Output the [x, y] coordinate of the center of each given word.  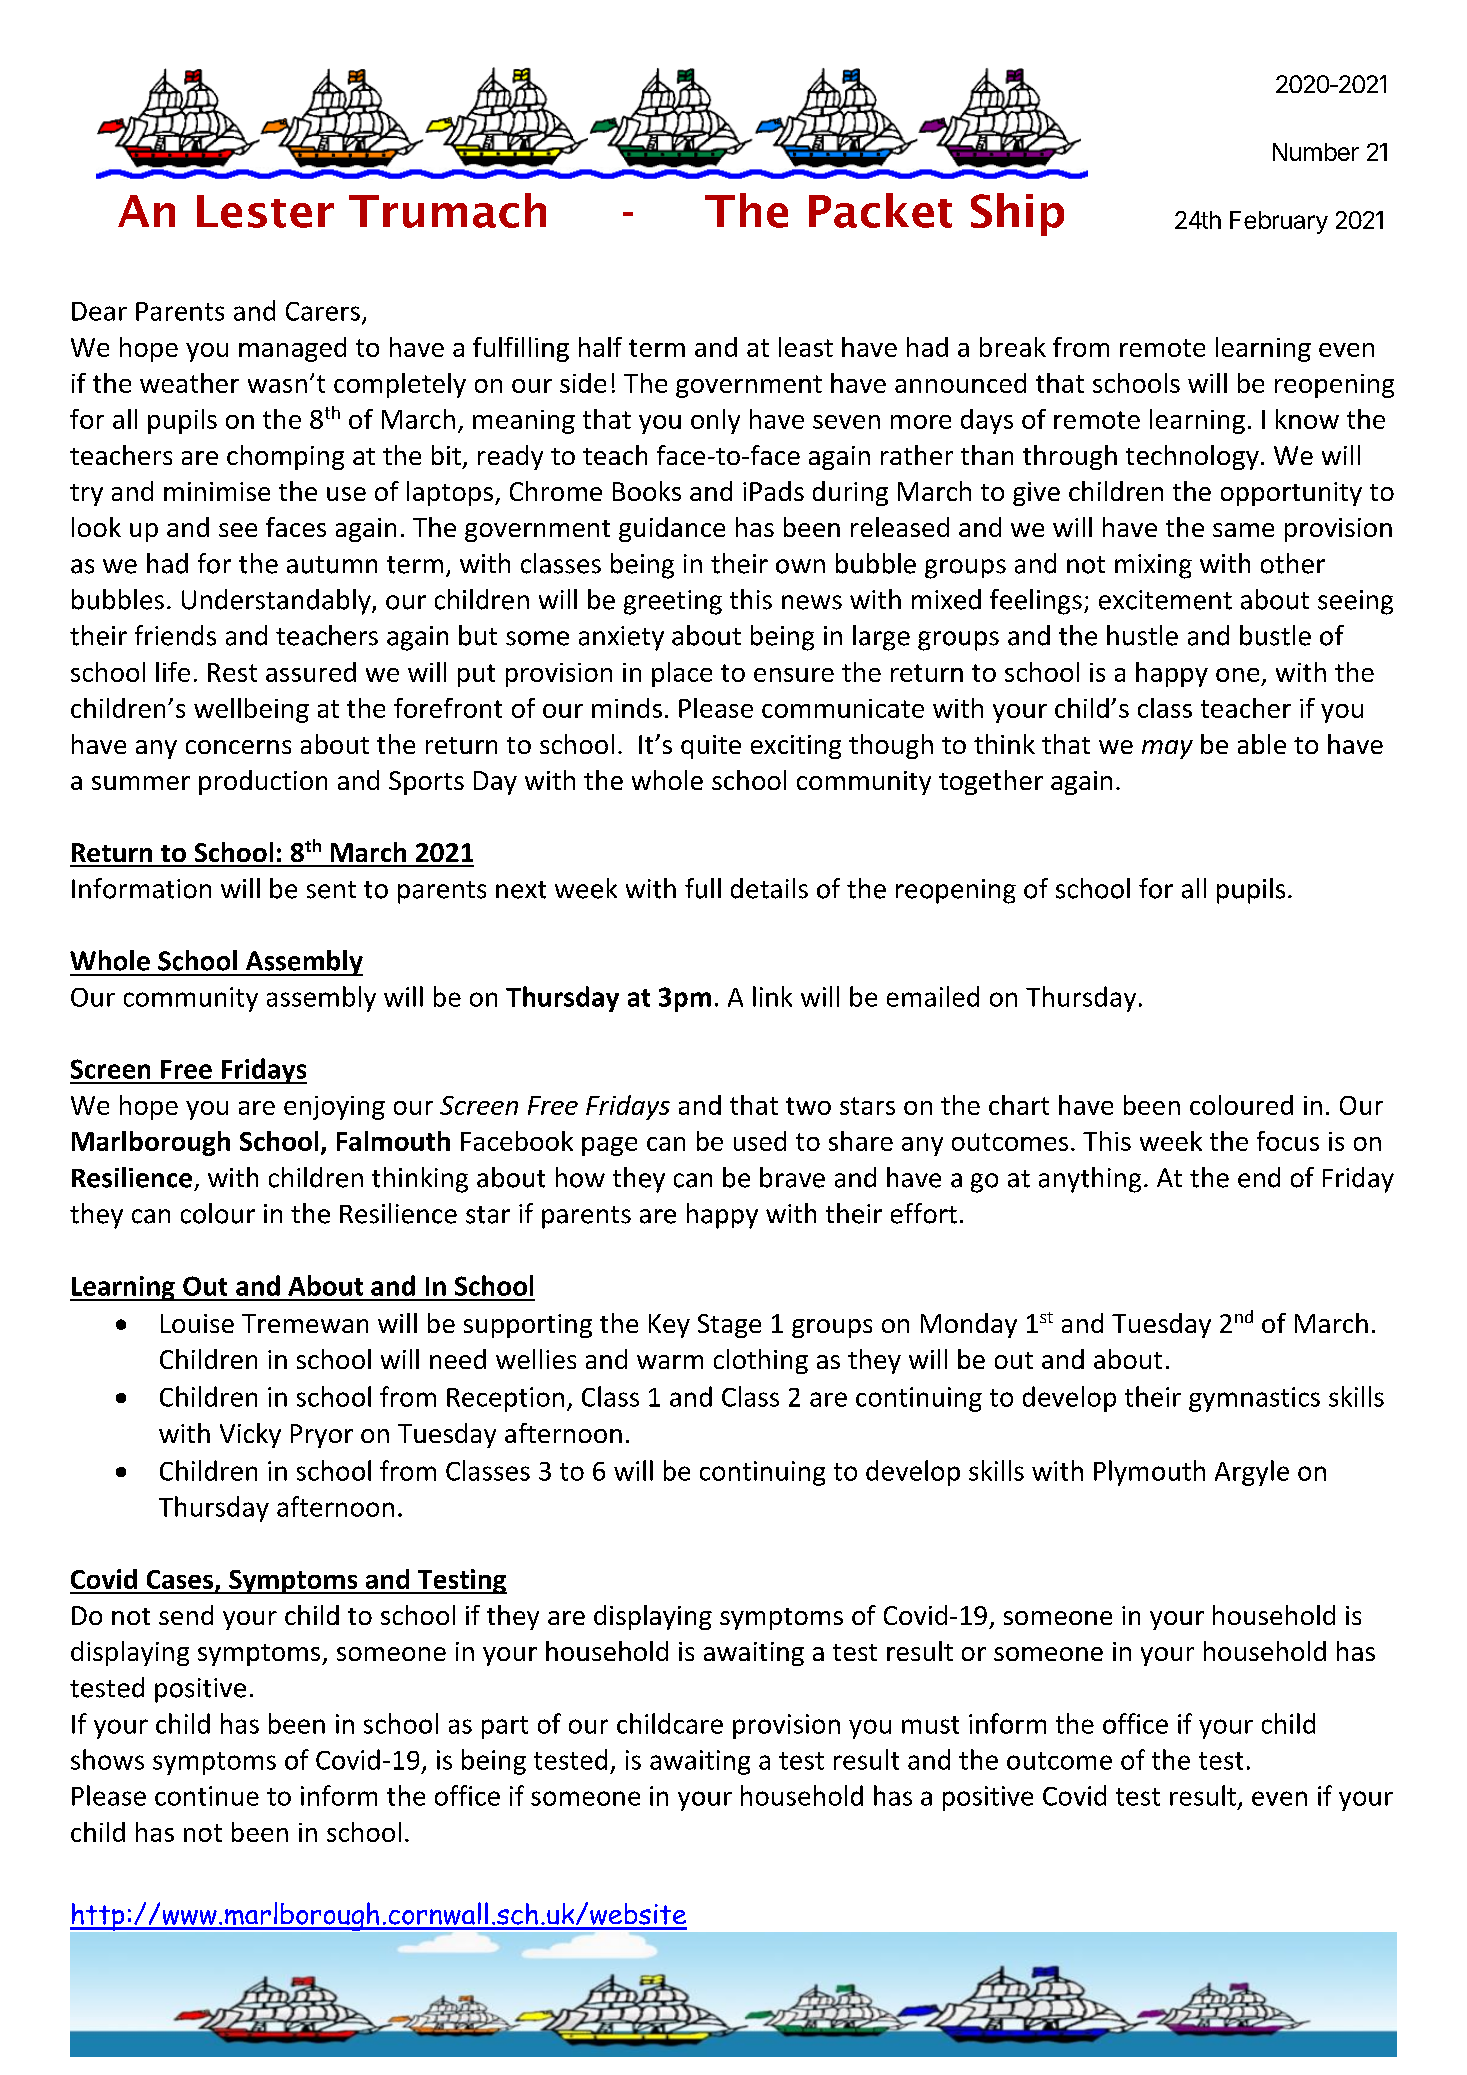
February [1279, 222]
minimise [217, 491]
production [263, 782]
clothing [761, 1361]
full [703, 888]
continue [207, 1796]
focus [1288, 1141]
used [760, 1141]
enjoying [334, 1108]
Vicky [250, 1435]
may [1167, 749]
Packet [880, 210]
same [1243, 530]
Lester [265, 211]
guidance [672, 529]
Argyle [1252, 1473]
